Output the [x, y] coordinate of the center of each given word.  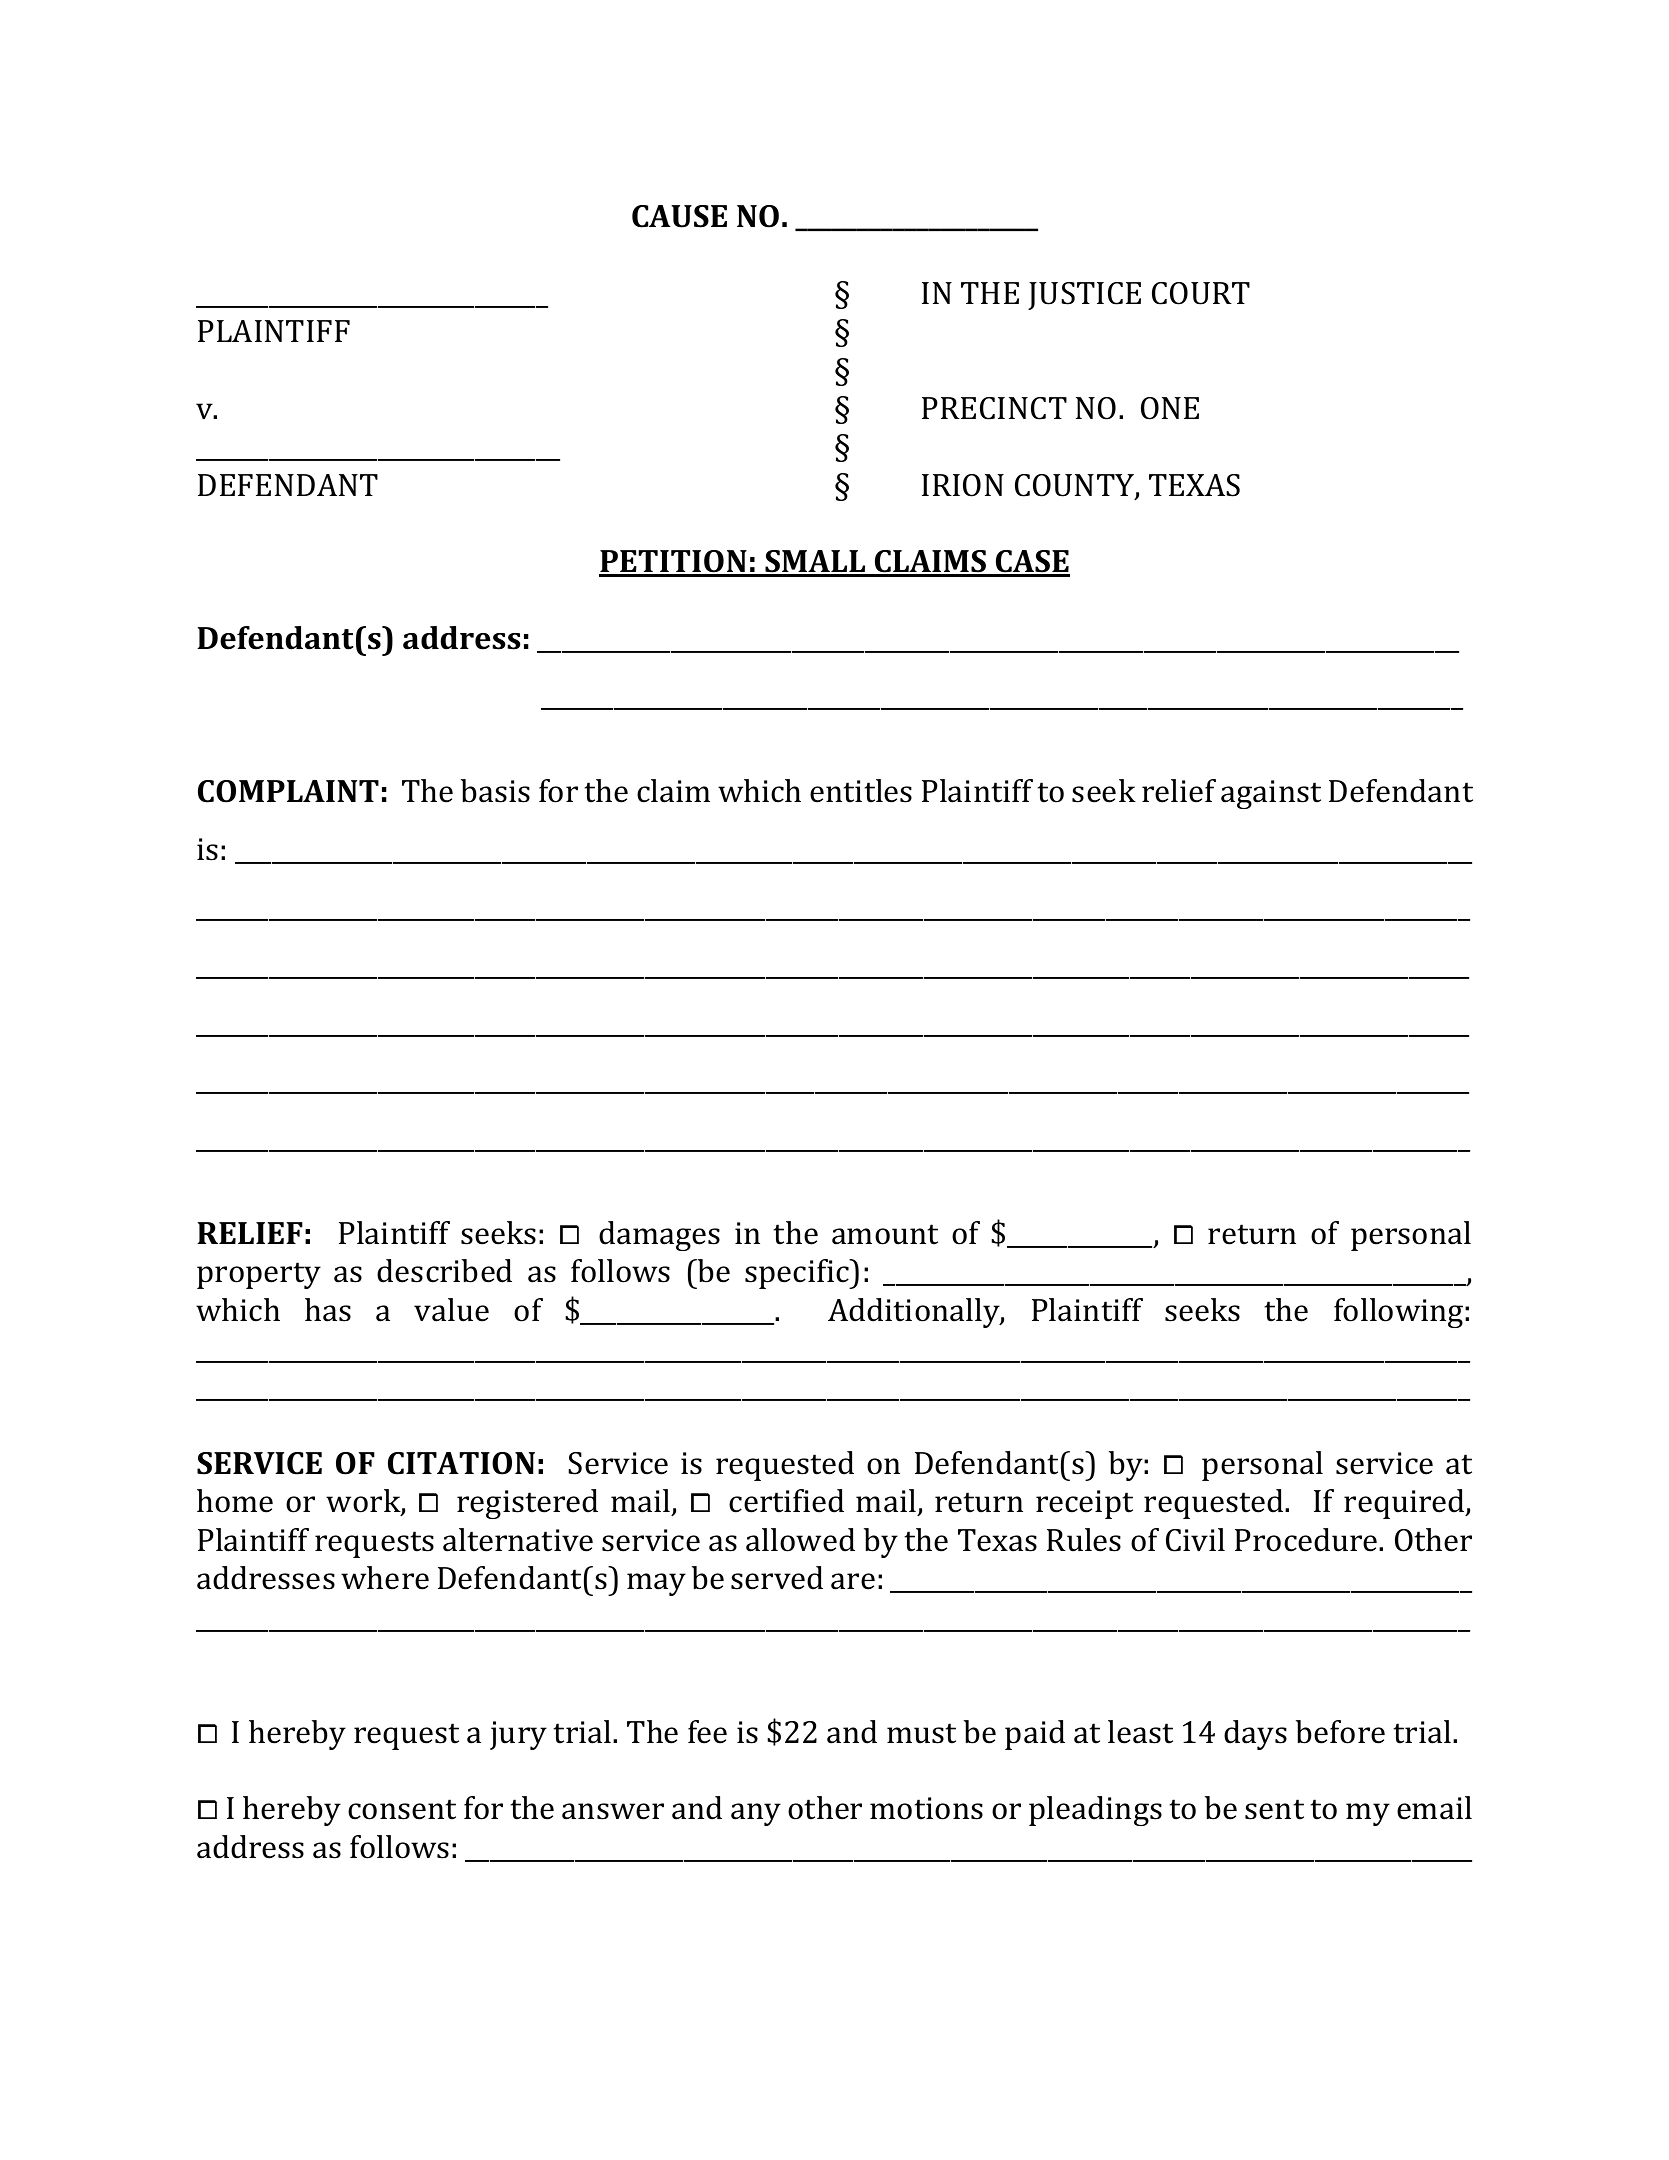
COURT [1201, 293]
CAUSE [679, 216]
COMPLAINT [288, 791]
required [1405, 1504]
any [756, 1814]
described [444, 1271]
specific [798, 1274]
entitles [861, 791]
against [1271, 794]
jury [518, 1735]
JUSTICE [1084, 296]
